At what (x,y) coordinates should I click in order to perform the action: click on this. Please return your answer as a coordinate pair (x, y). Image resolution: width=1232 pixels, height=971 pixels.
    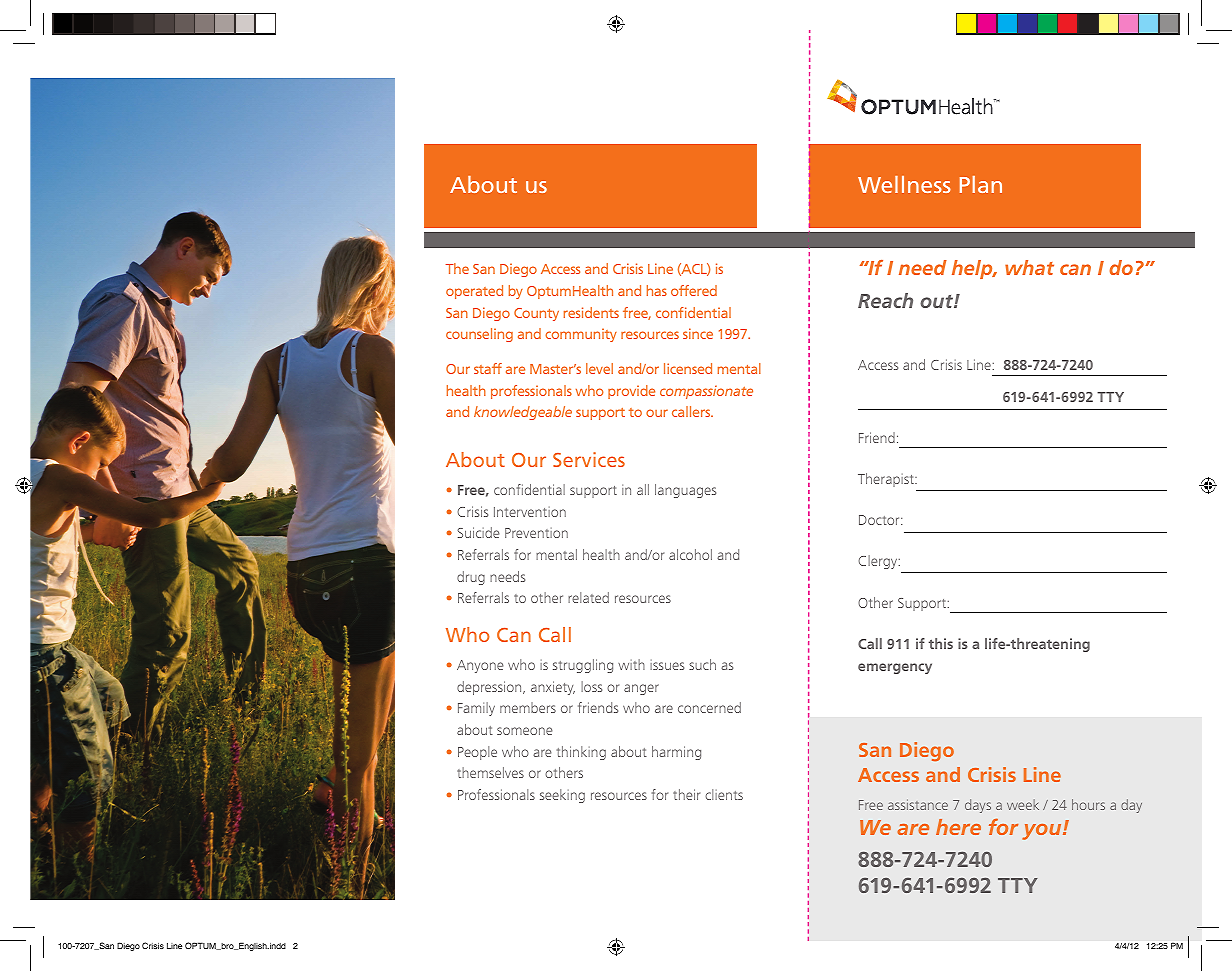
    Looking at the image, I should click on (941, 643).
